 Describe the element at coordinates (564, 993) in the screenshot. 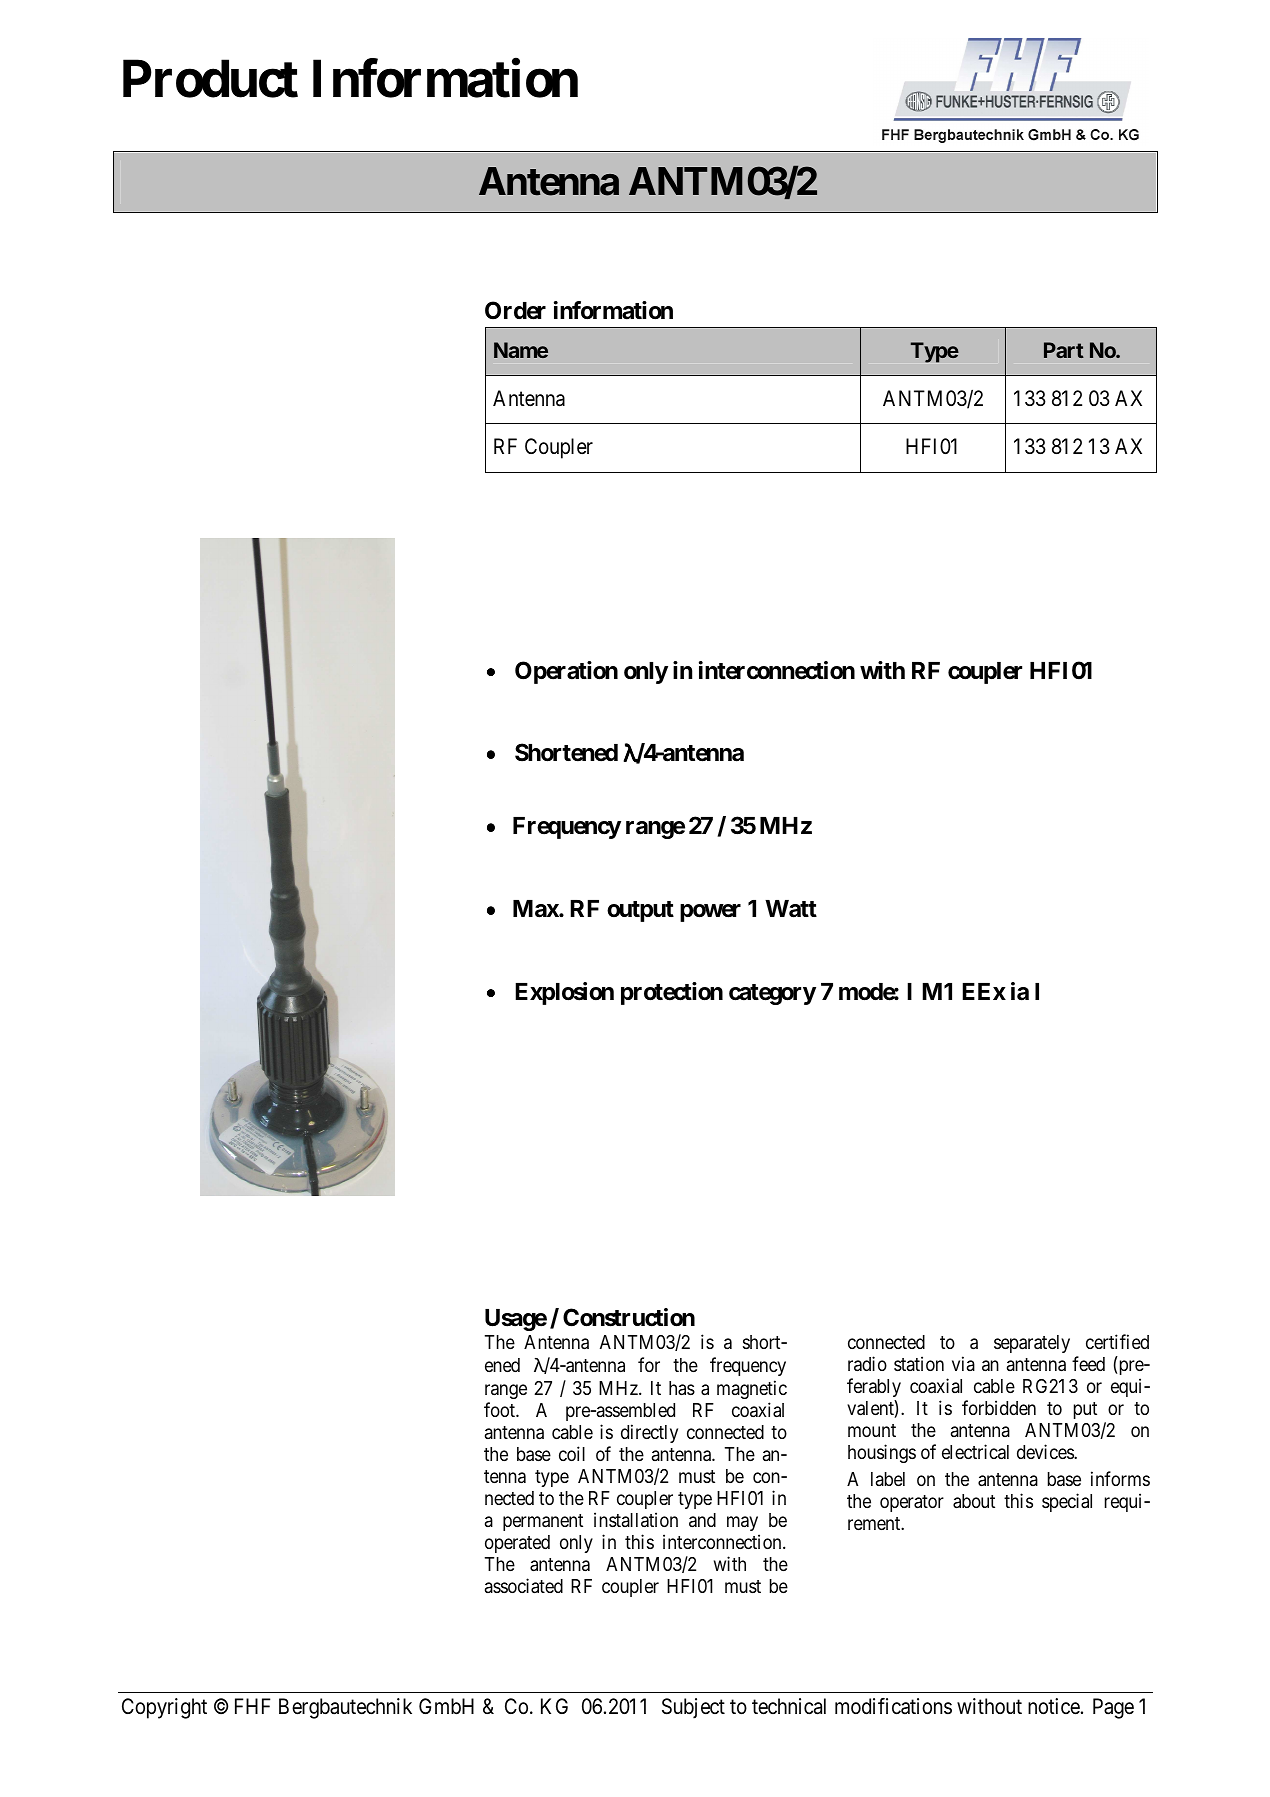

I see `Explosion` at that location.
